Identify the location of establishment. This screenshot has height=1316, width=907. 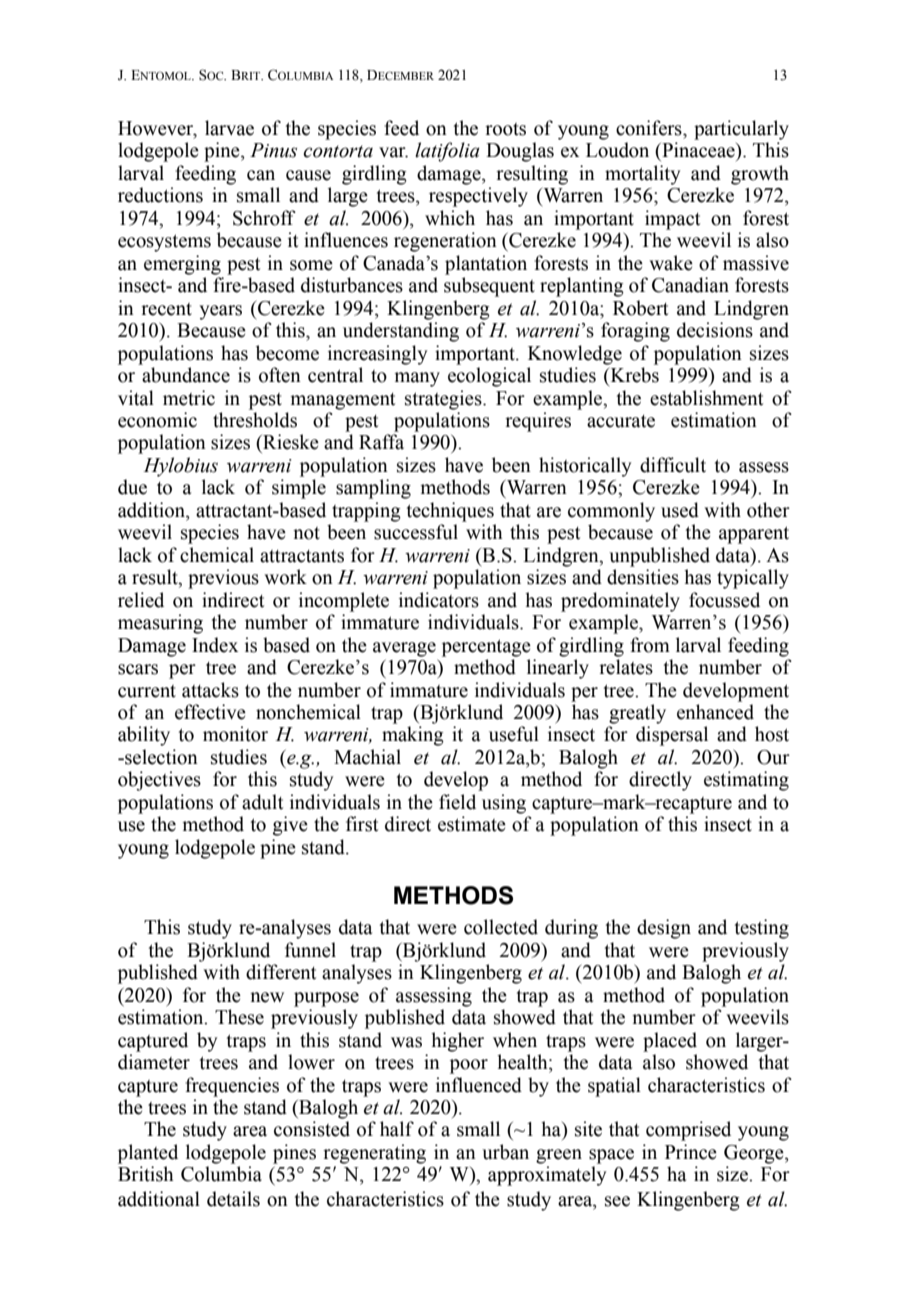
(706, 398).
